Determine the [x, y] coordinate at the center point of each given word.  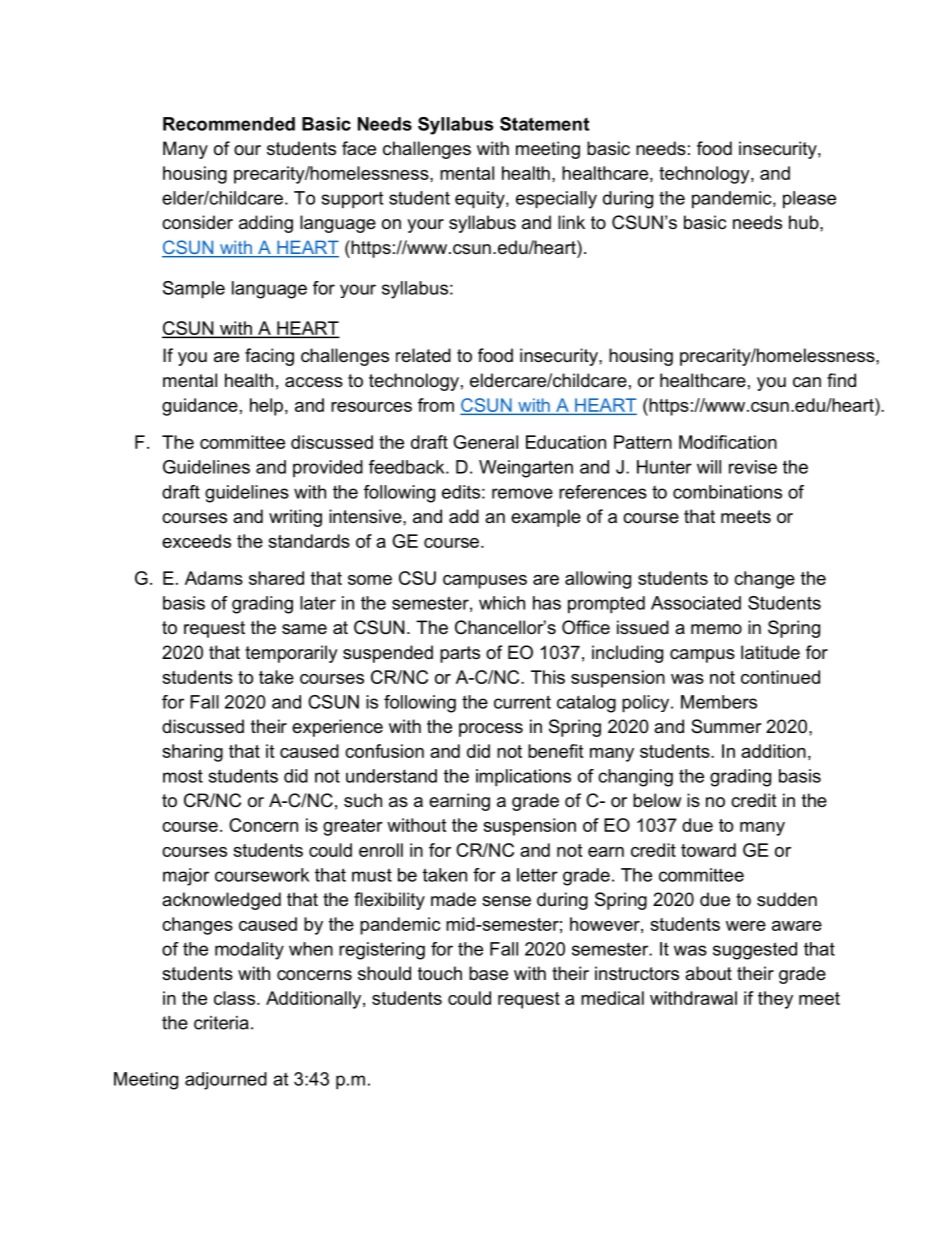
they [775, 1000]
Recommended [229, 124]
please [809, 200]
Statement [544, 124]
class [234, 998]
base [488, 973]
